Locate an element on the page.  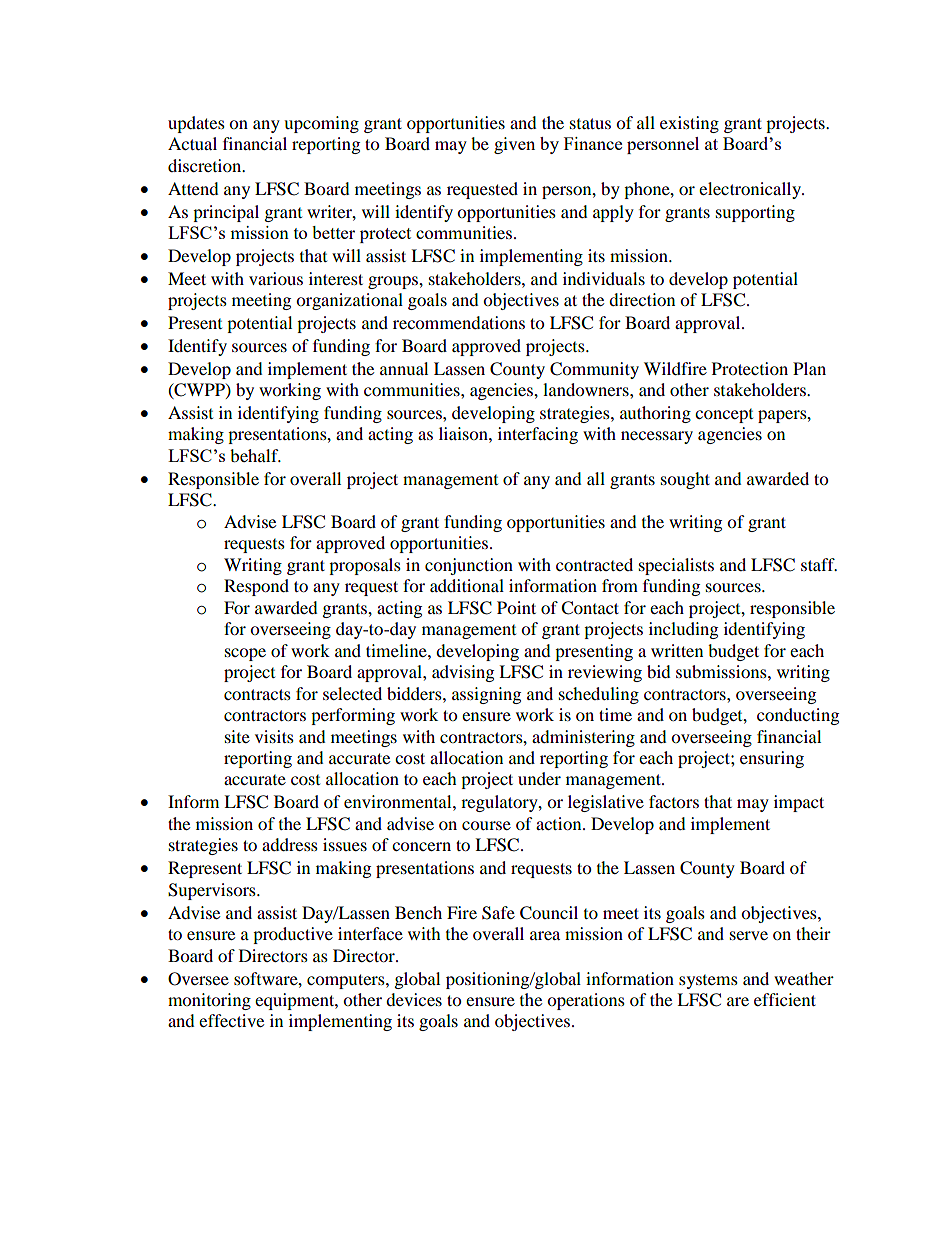
under is located at coordinates (539, 778).
